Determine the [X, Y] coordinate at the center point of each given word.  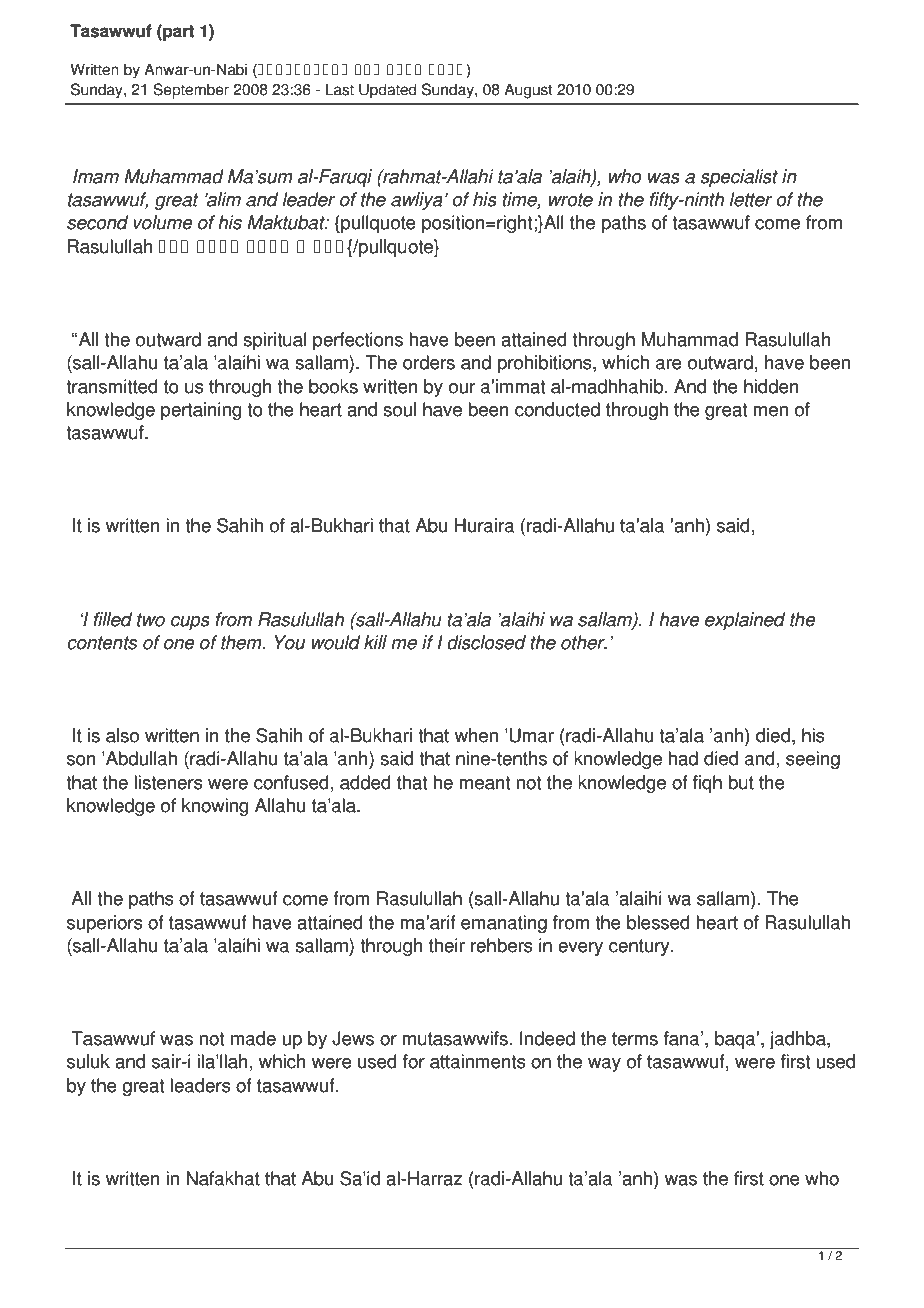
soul [399, 409]
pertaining [201, 411]
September [191, 91]
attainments [478, 1061]
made [253, 1038]
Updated [387, 91]
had [683, 758]
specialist [739, 178]
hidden [771, 386]
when [476, 735]
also [122, 735]
